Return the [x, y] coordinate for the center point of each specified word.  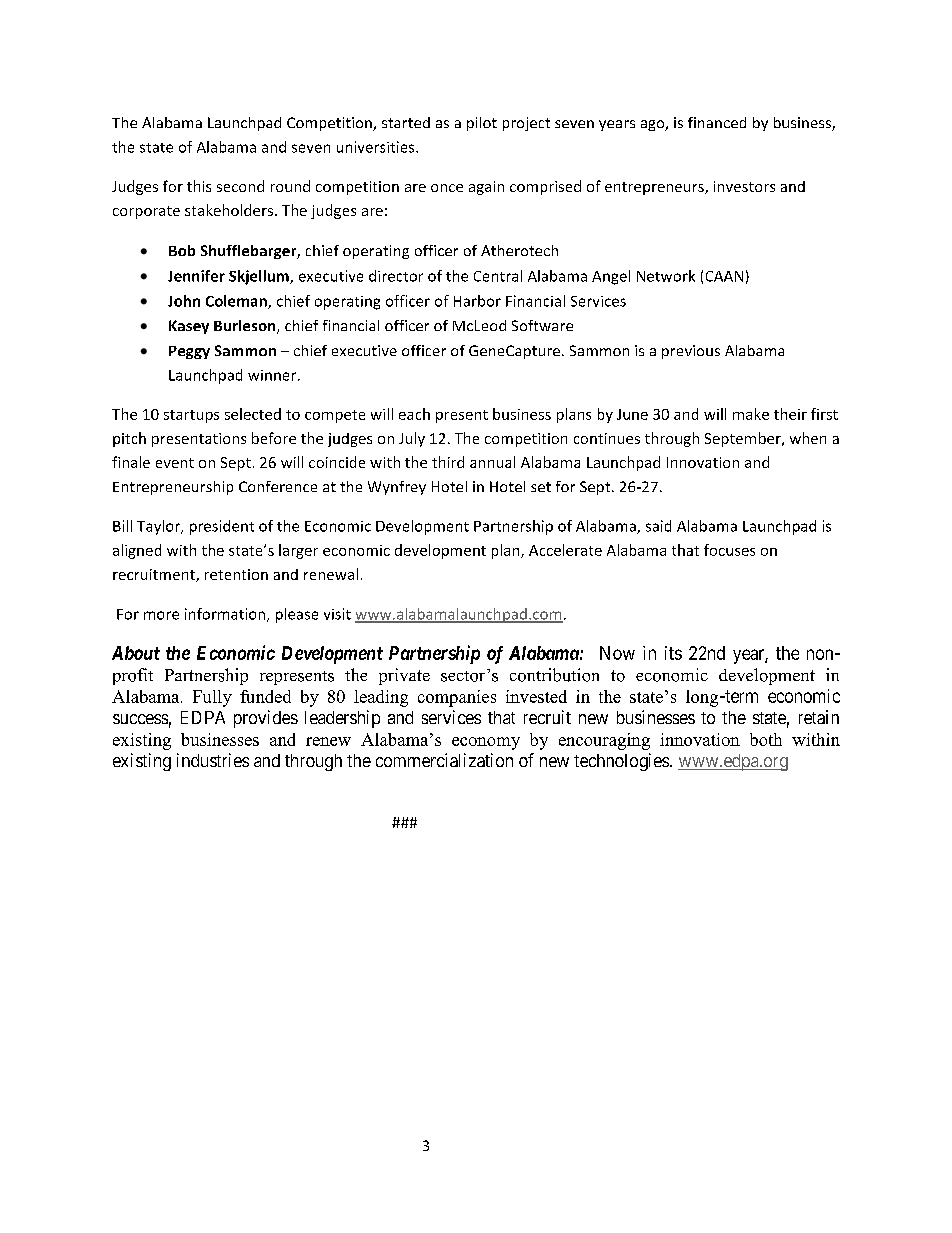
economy [486, 743]
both [766, 739]
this [199, 186]
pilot [482, 124]
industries [213, 760]
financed [717, 122]
